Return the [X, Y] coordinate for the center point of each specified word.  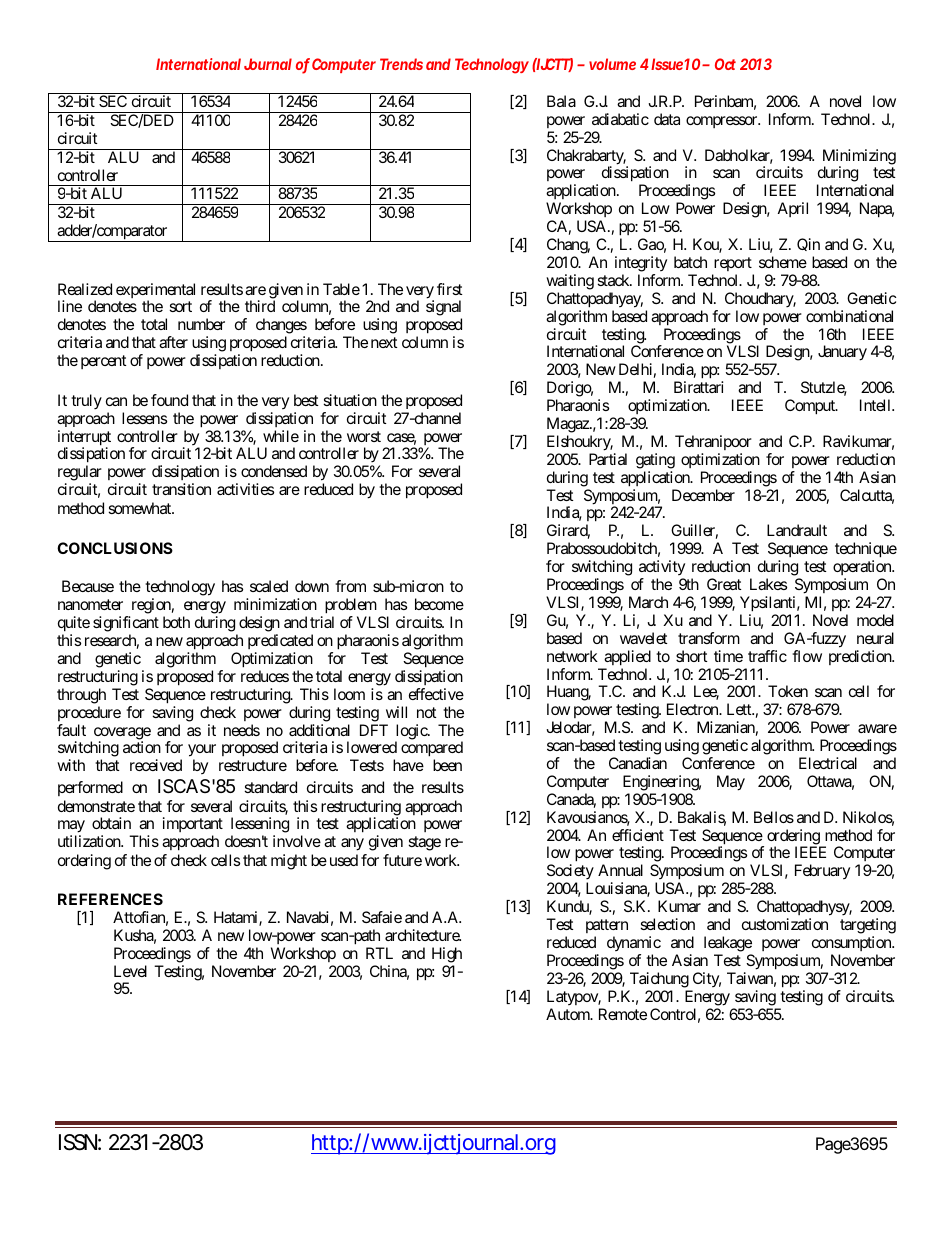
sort [180, 306]
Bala [561, 101]
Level [130, 971]
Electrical [828, 763]
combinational [849, 316]
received [156, 765]
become [439, 604]
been [447, 765]
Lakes [768, 584]
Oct [725, 64]
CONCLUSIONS [115, 548]
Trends [401, 64]
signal [444, 309]
